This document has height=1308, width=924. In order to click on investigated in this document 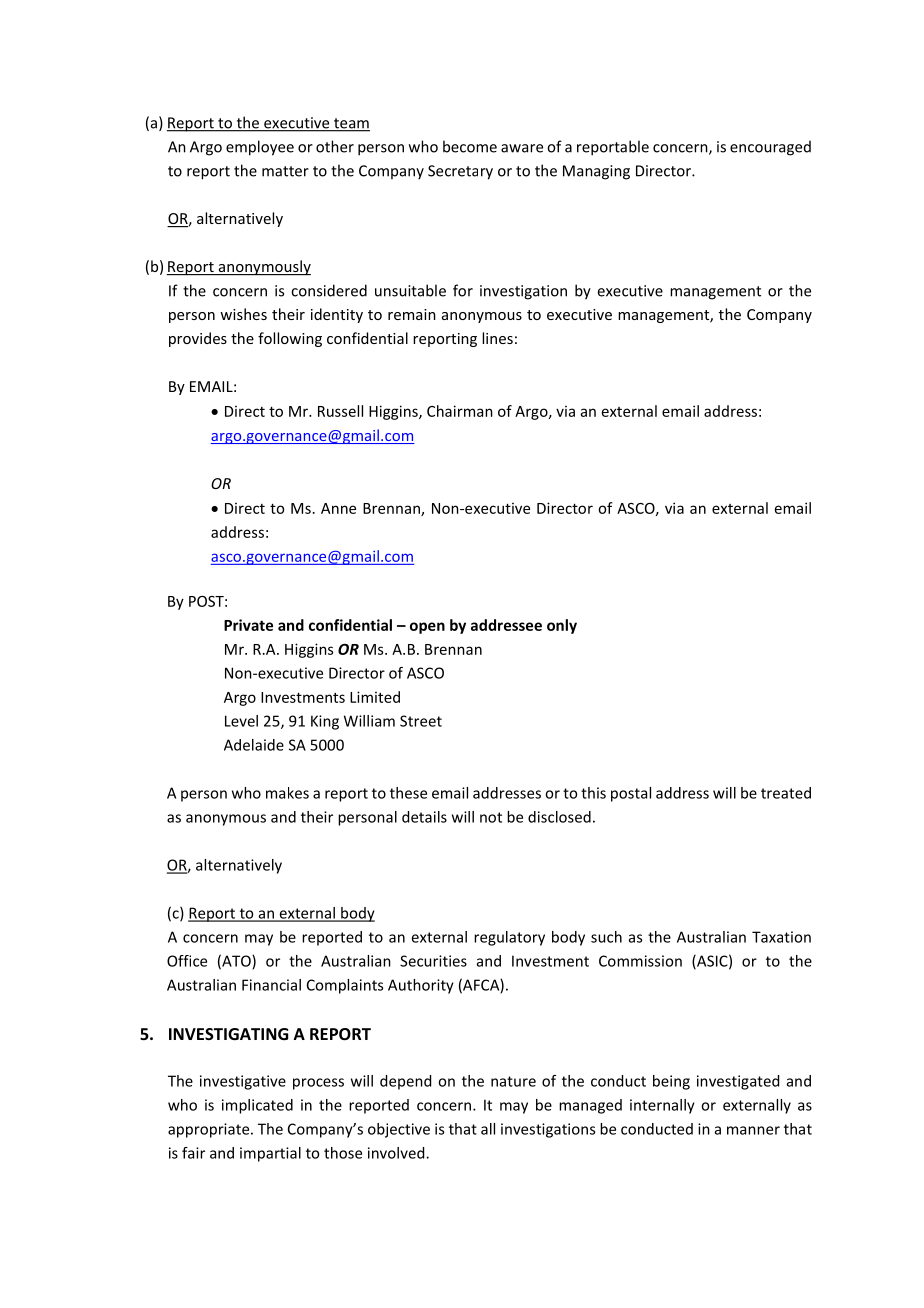, I will do `click(738, 1082)`.
